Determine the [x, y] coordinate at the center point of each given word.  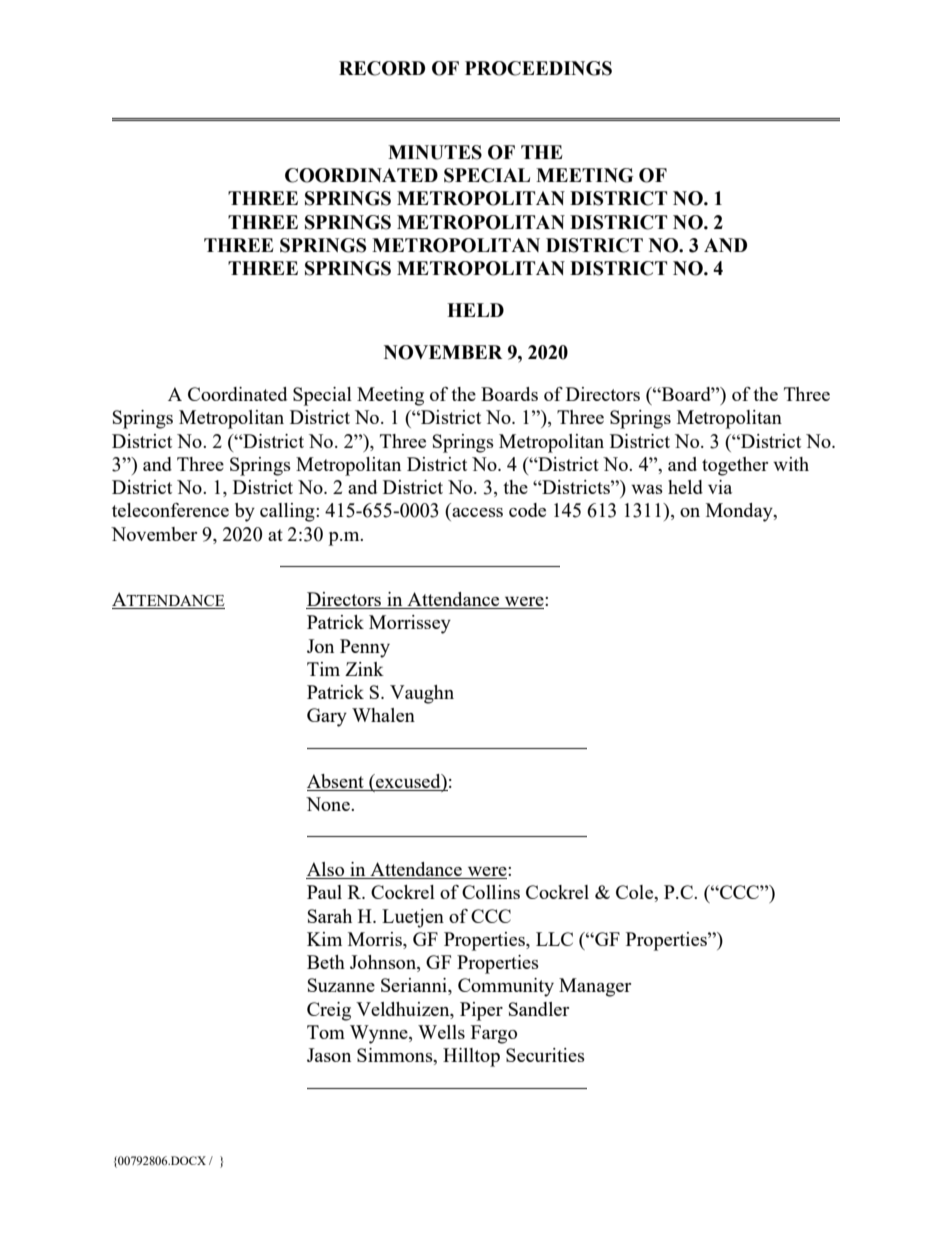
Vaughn [422, 694]
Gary [327, 717]
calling [288, 512]
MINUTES [435, 152]
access [477, 512]
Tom [326, 1032]
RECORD [382, 68]
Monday [740, 512]
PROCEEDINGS [538, 68]
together [735, 466]
